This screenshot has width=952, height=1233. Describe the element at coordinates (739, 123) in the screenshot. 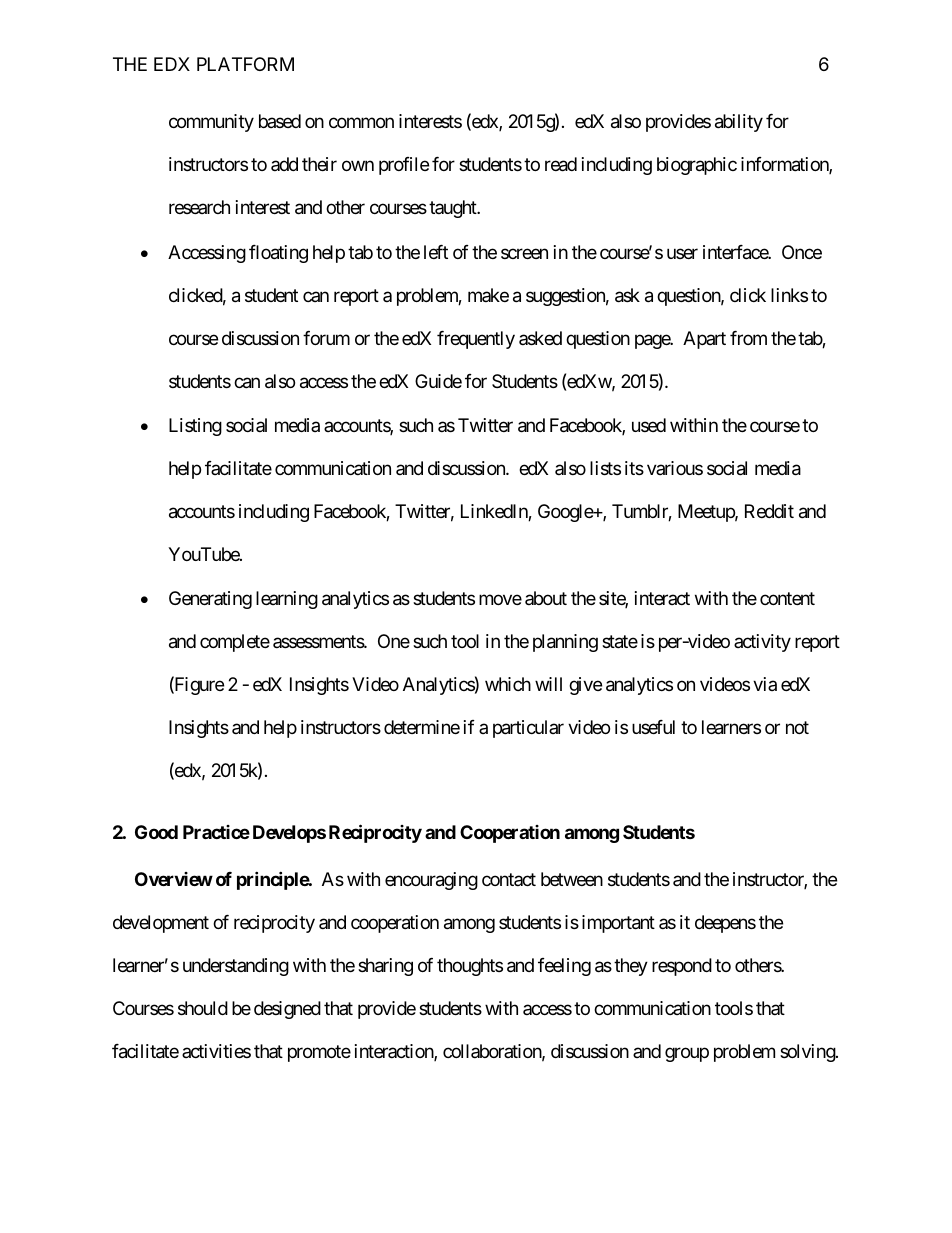

I see `ability` at that location.
